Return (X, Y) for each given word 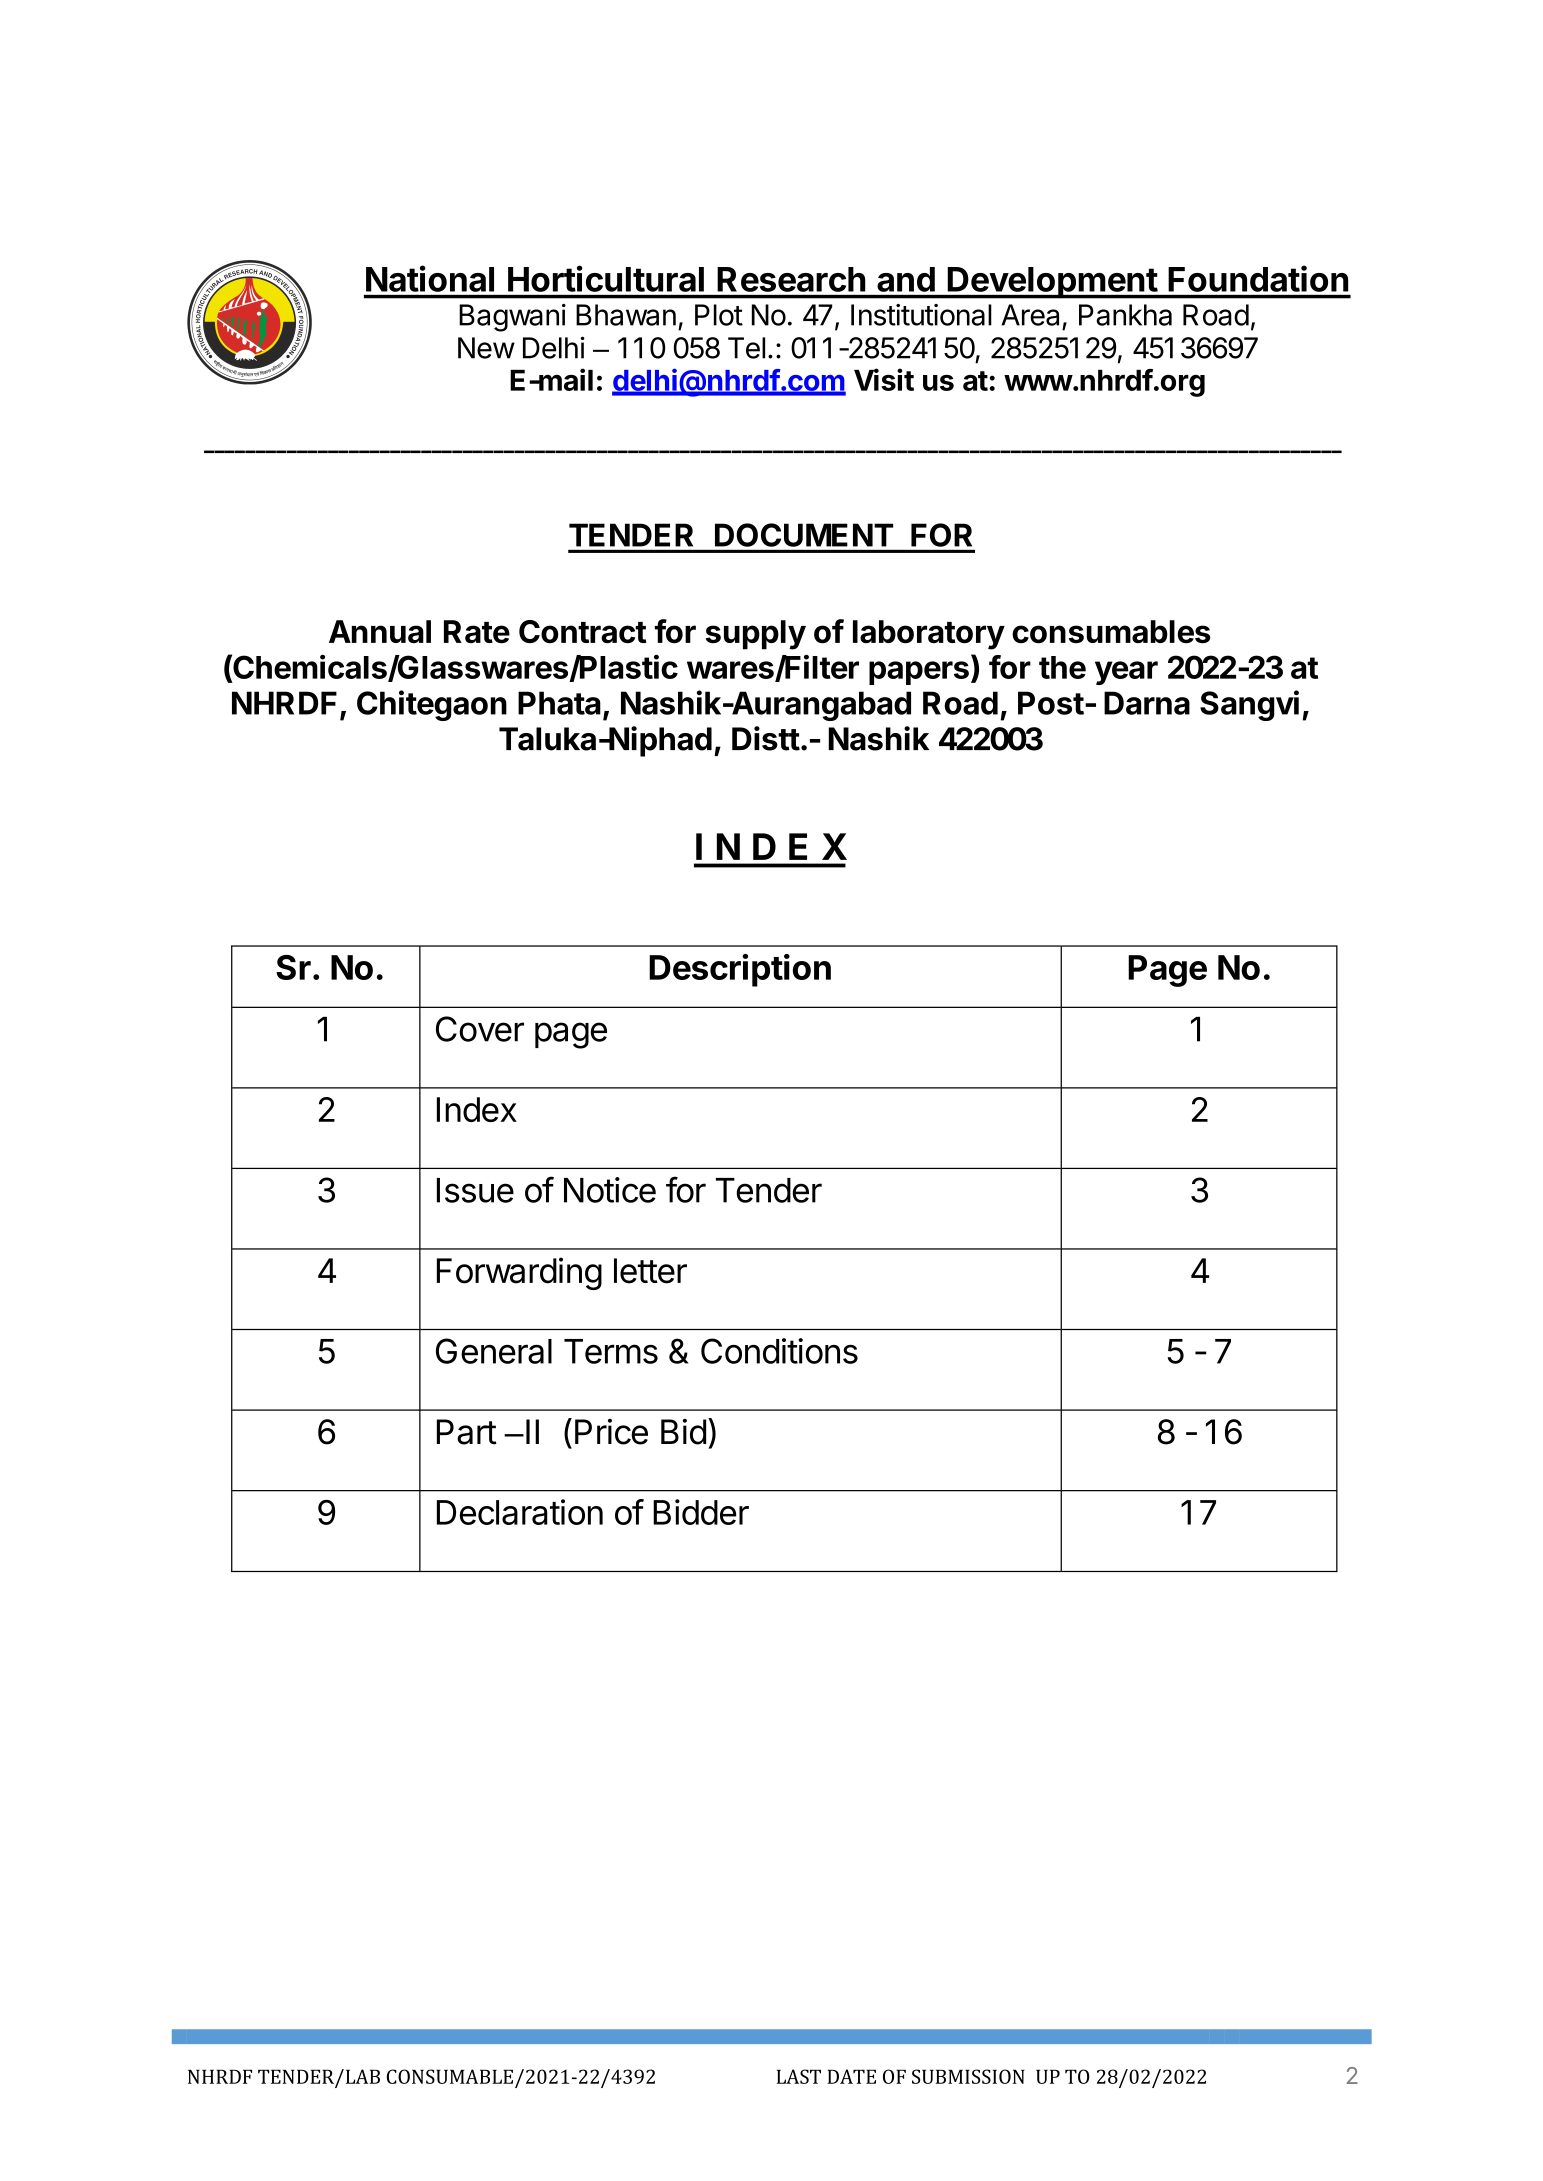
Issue (475, 1190)
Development (1052, 283)
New (486, 348)
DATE (851, 2076)
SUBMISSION (968, 2076)
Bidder (701, 1512)
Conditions (779, 1351)
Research (791, 279)
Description (740, 970)
